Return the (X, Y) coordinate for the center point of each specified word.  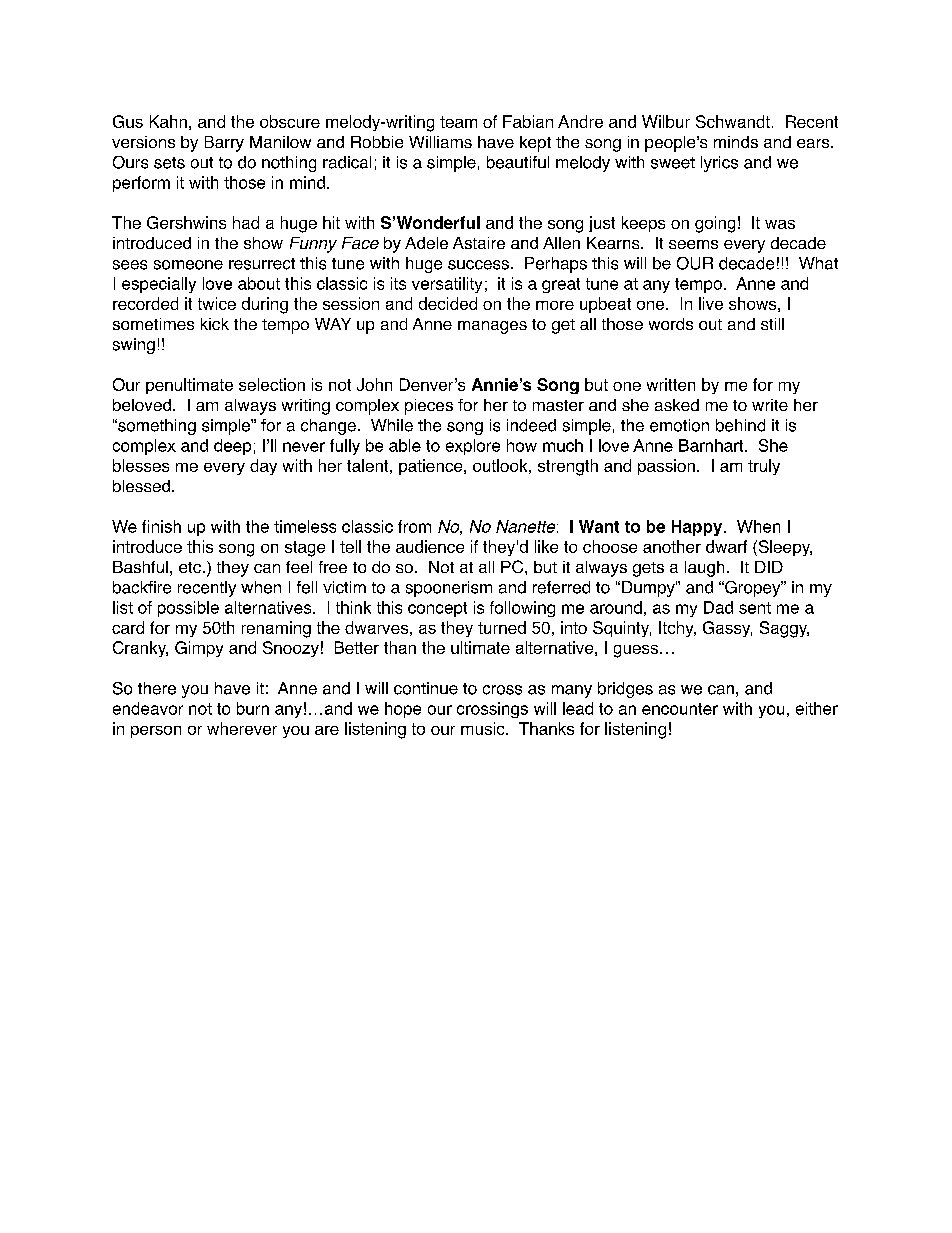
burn (253, 708)
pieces (429, 407)
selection (272, 384)
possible (188, 609)
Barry (224, 144)
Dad (718, 607)
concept (437, 609)
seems (693, 244)
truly (764, 467)
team (458, 122)
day (263, 467)
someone (188, 265)
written (671, 384)
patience (432, 467)
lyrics (719, 164)
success (478, 265)
